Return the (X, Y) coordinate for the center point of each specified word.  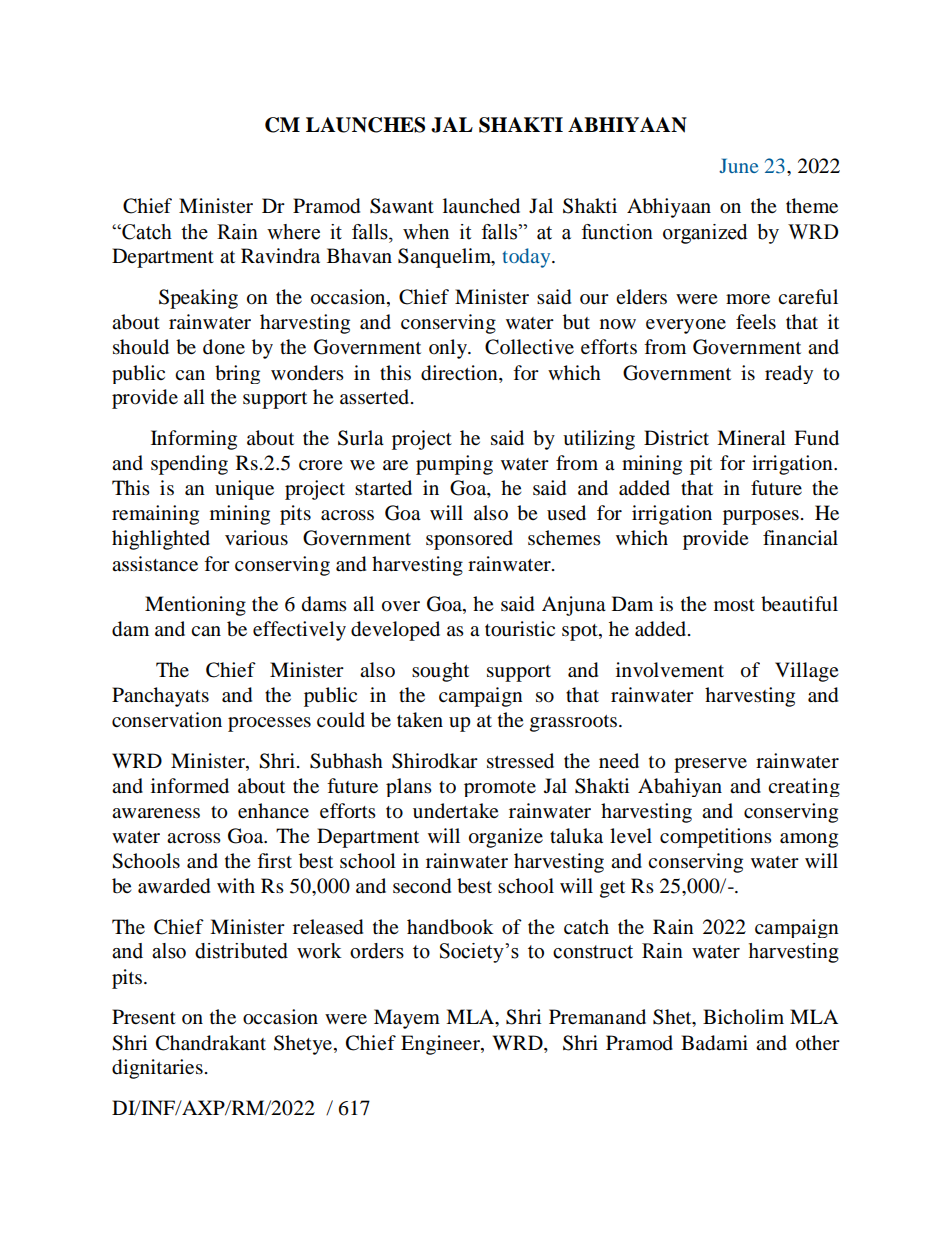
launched (481, 206)
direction (460, 373)
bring (237, 374)
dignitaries (157, 1069)
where (293, 232)
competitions (716, 838)
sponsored (469, 540)
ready (789, 374)
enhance (273, 811)
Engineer (441, 1045)
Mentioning (195, 606)
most (734, 605)
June (738, 165)
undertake (455, 811)
